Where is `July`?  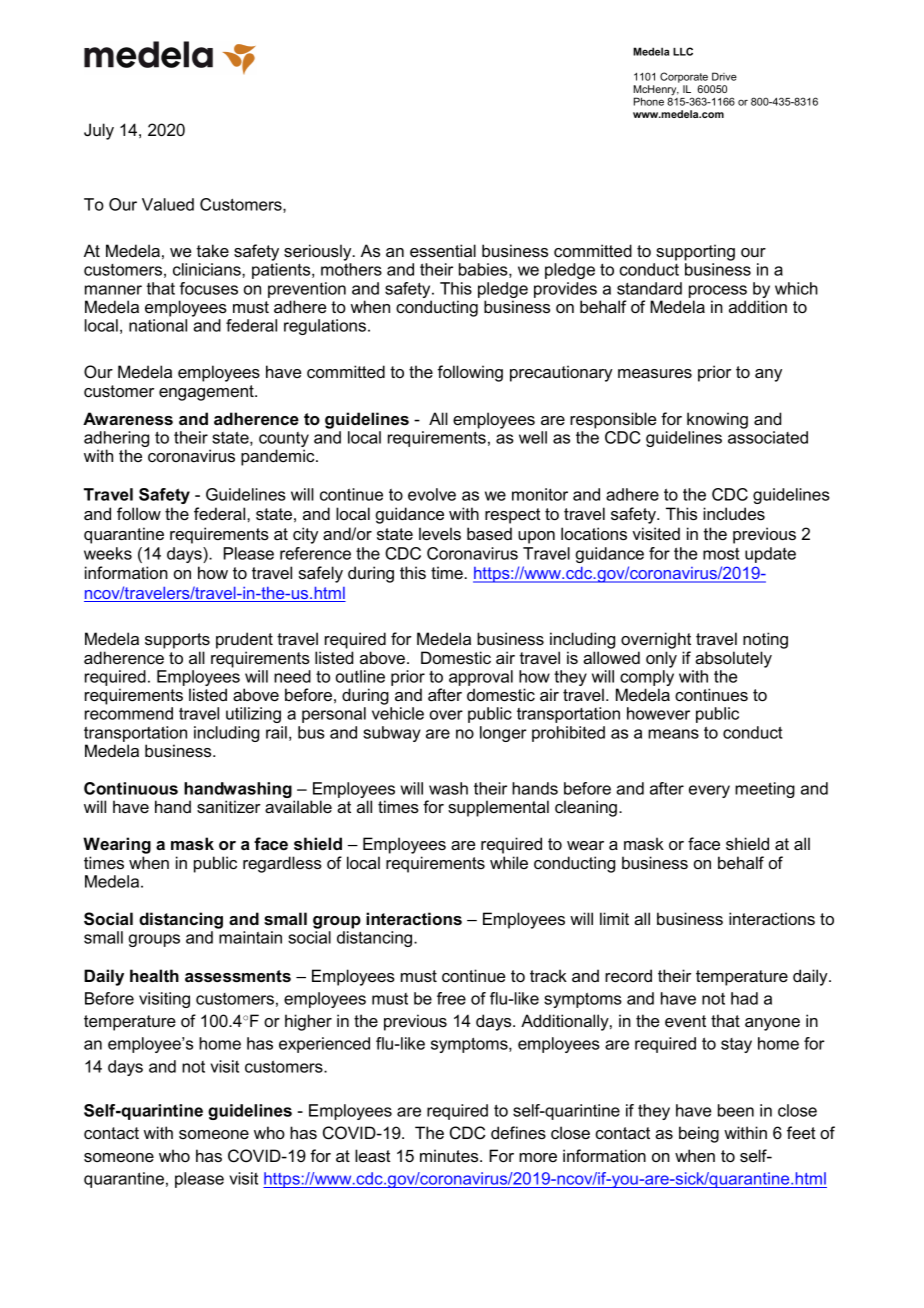
July is located at coordinates (99, 131).
